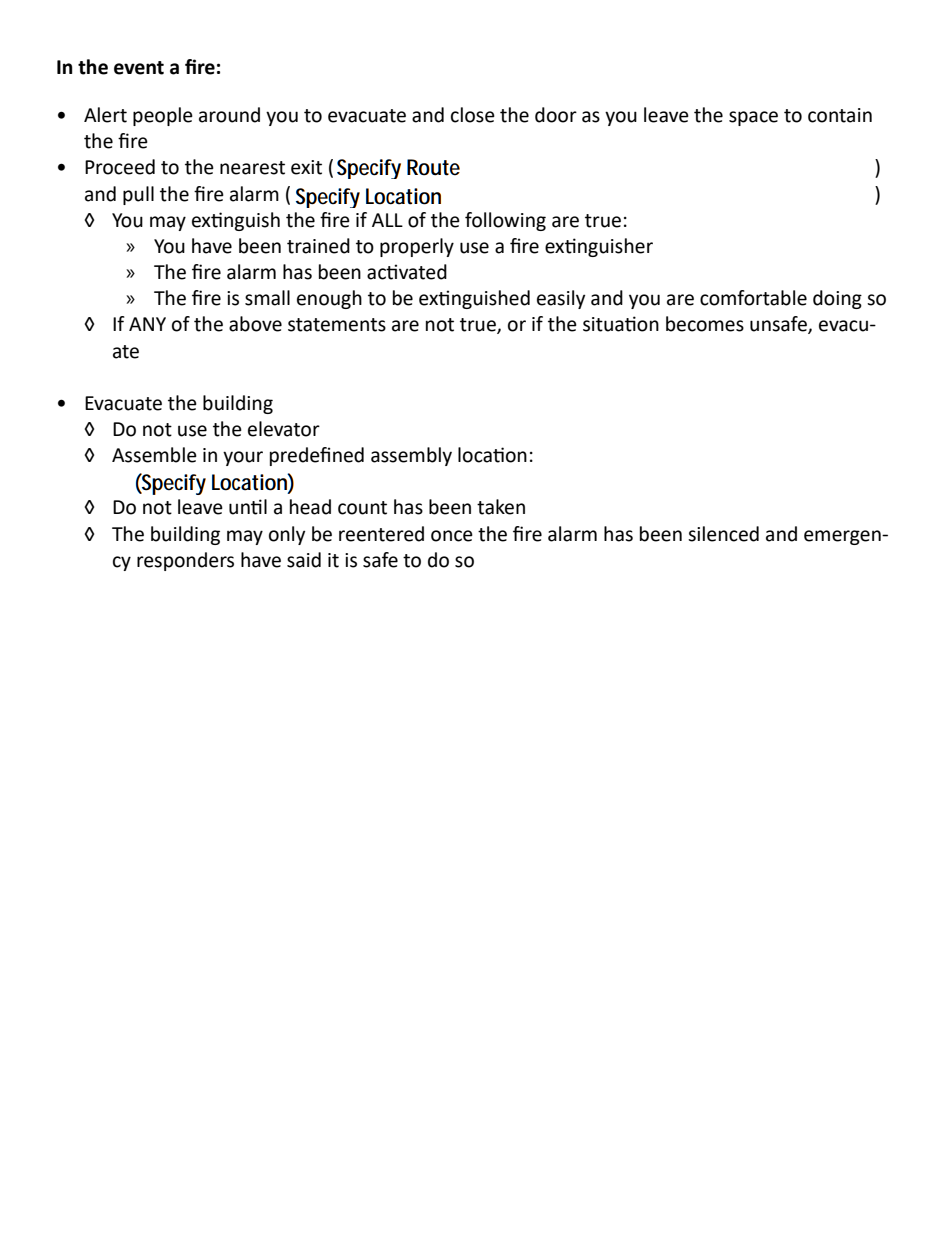 This image has height=1233, width=952. Describe the element at coordinates (501, 507) in the image. I see `taken` at that location.
